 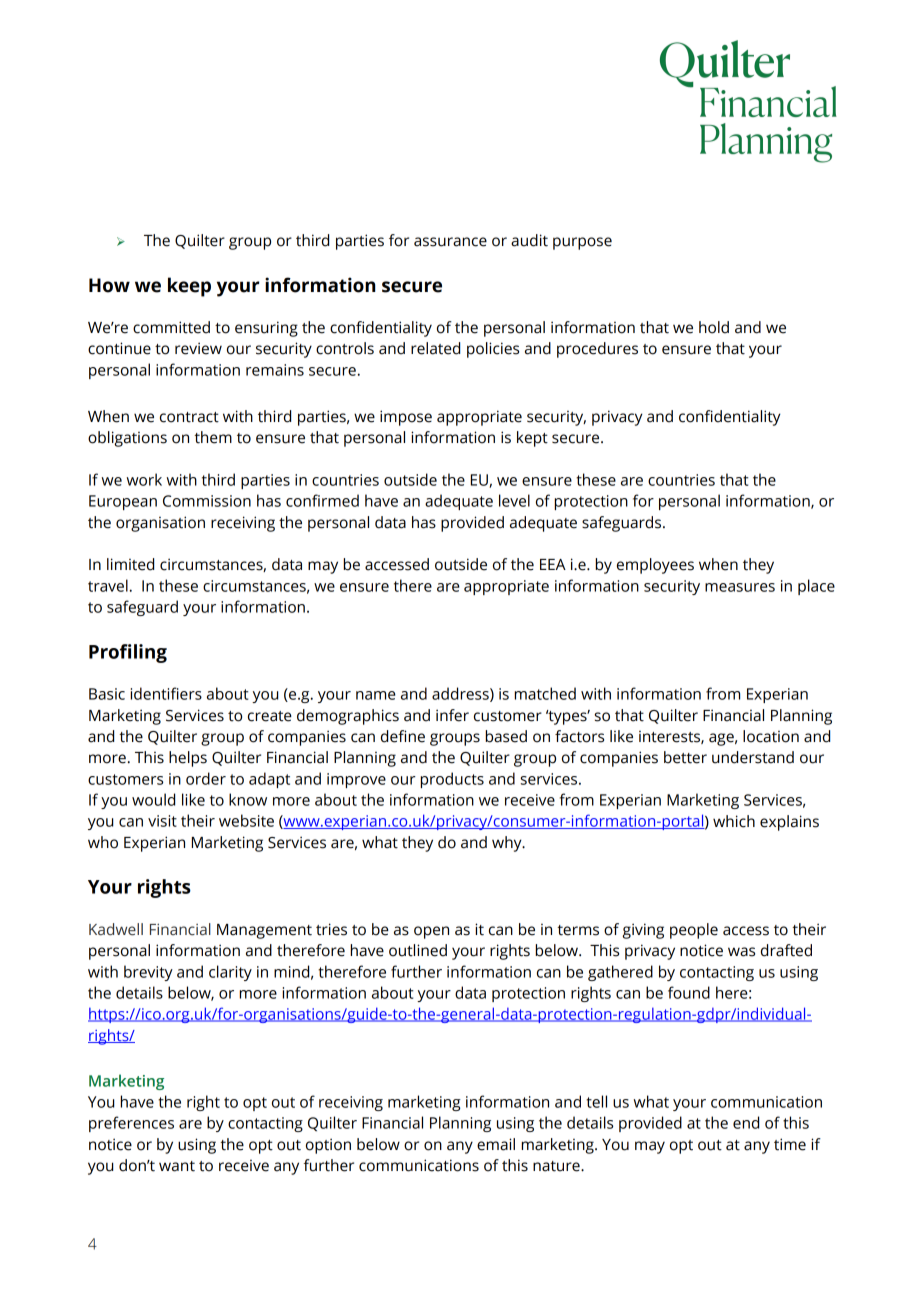 I want to click on email, so click(x=496, y=1144).
